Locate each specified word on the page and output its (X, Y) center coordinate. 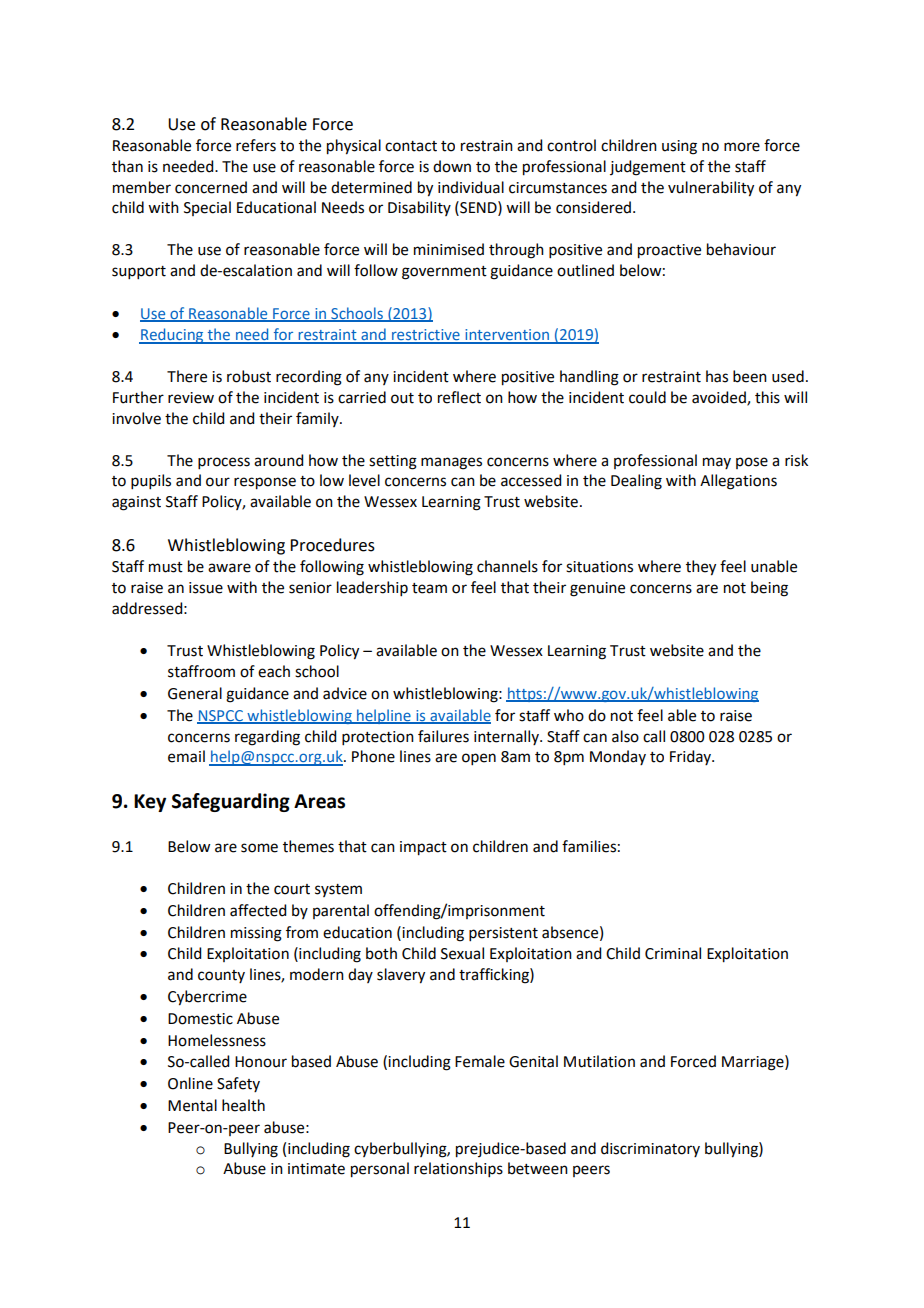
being (769, 589)
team (429, 588)
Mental (192, 1105)
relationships (458, 1169)
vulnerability (711, 189)
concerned (211, 187)
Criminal (673, 953)
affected (258, 910)
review (191, 398)
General (195, 693)
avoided (720, 398)
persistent (503, 934)
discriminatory (650, 1149)
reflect (459, 397)
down (452, 166)
